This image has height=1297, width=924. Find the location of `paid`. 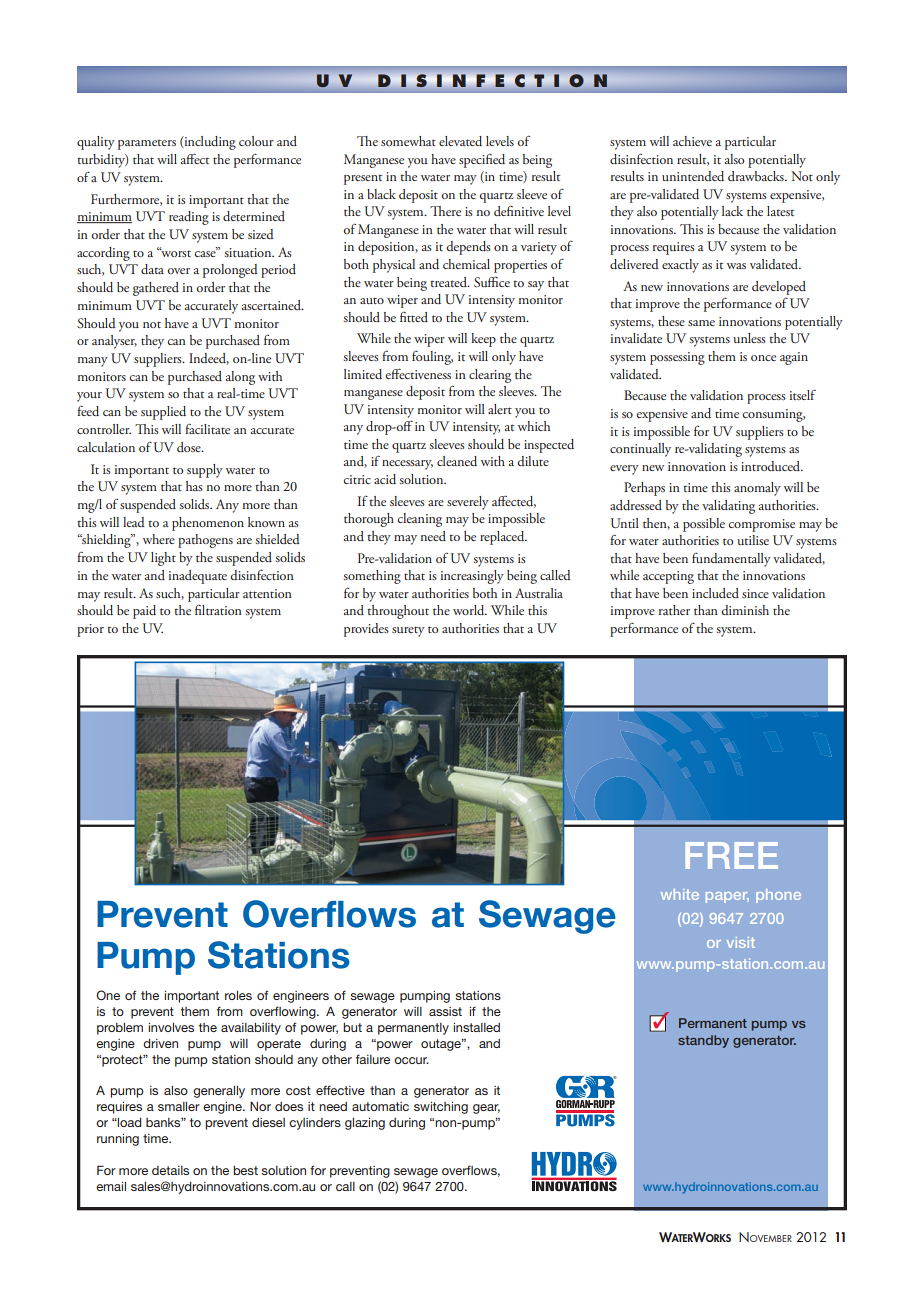

paid is located at coordinates (144, 612).
